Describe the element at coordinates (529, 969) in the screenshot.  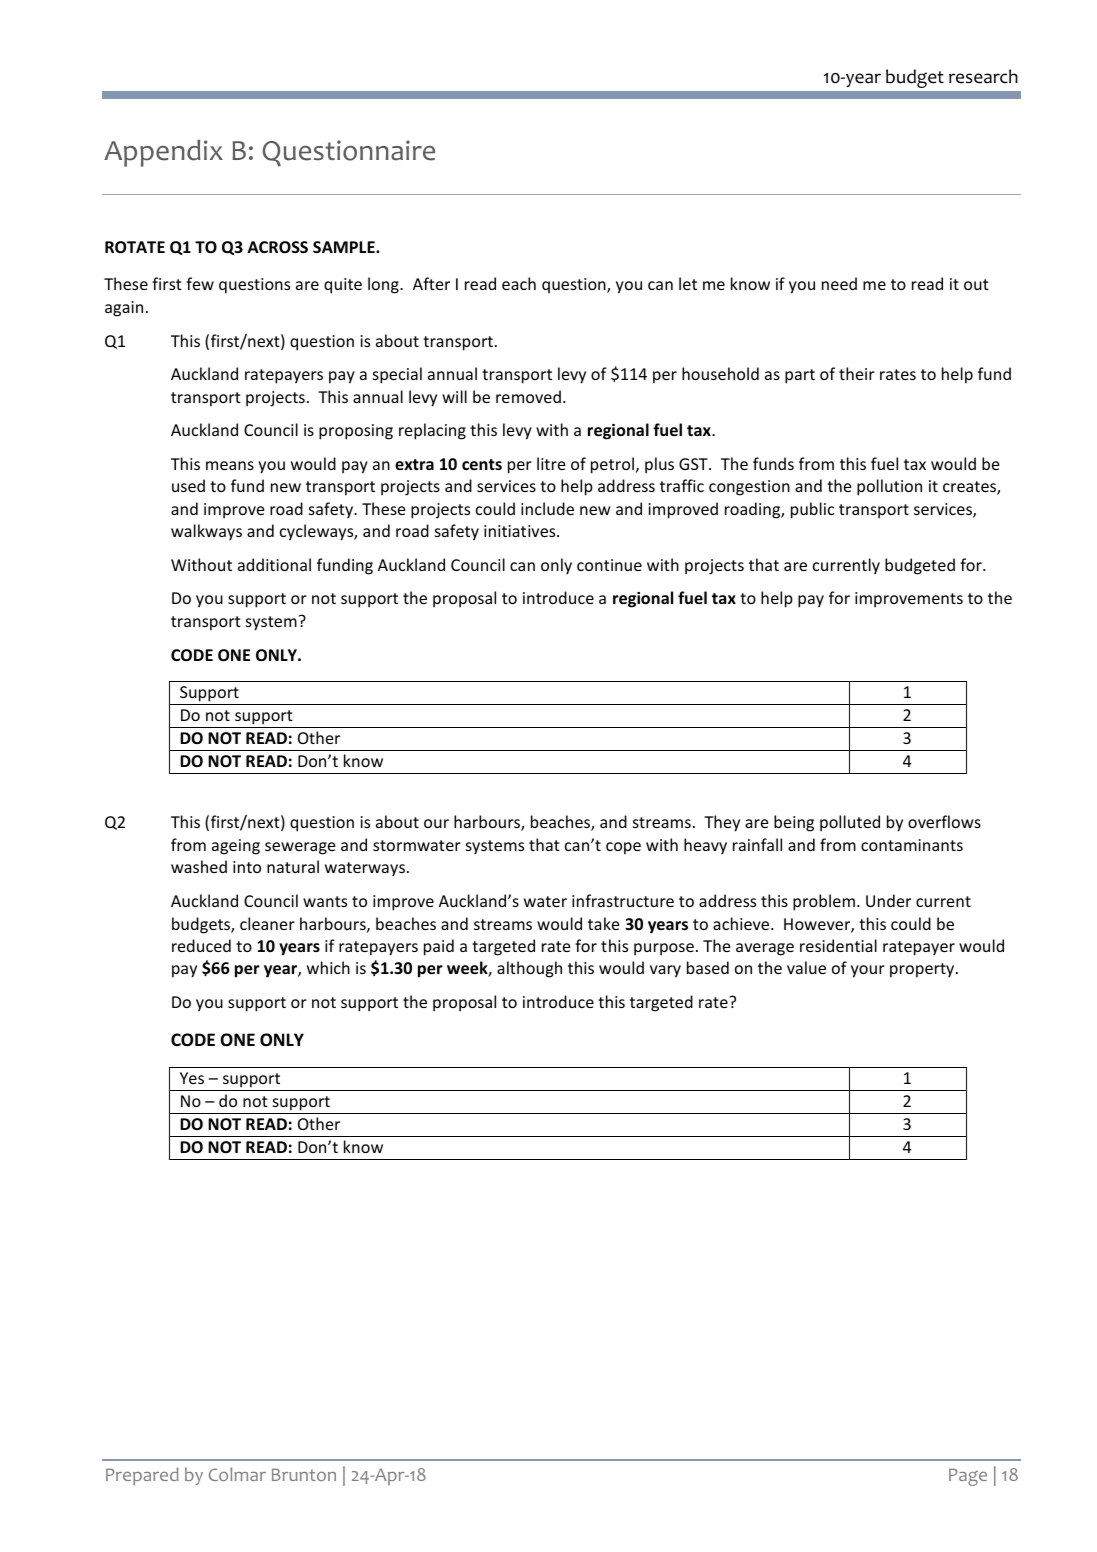
I see `although` at that location.
